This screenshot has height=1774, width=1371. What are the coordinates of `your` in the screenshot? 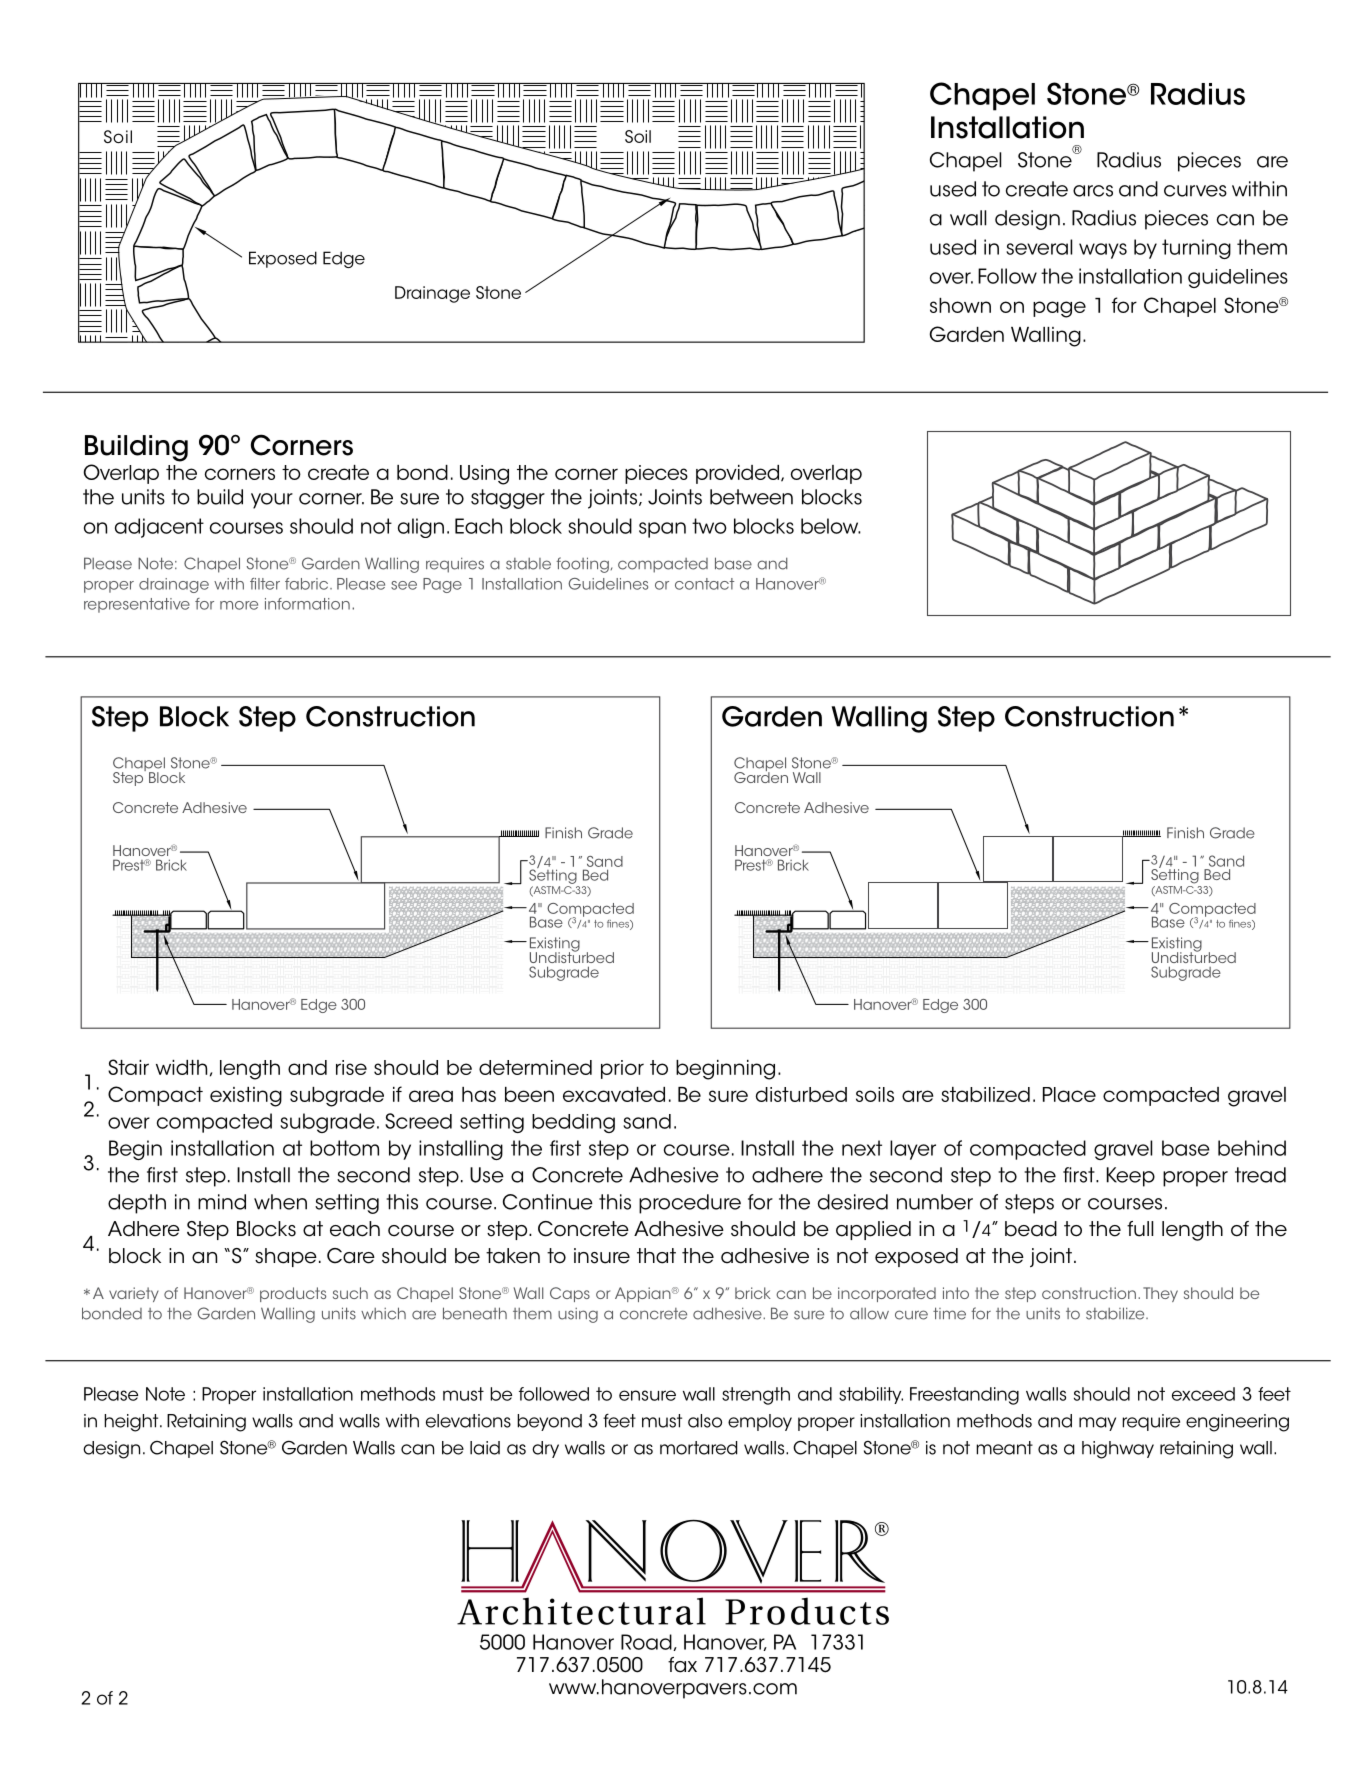 It's located at (272, 501).
